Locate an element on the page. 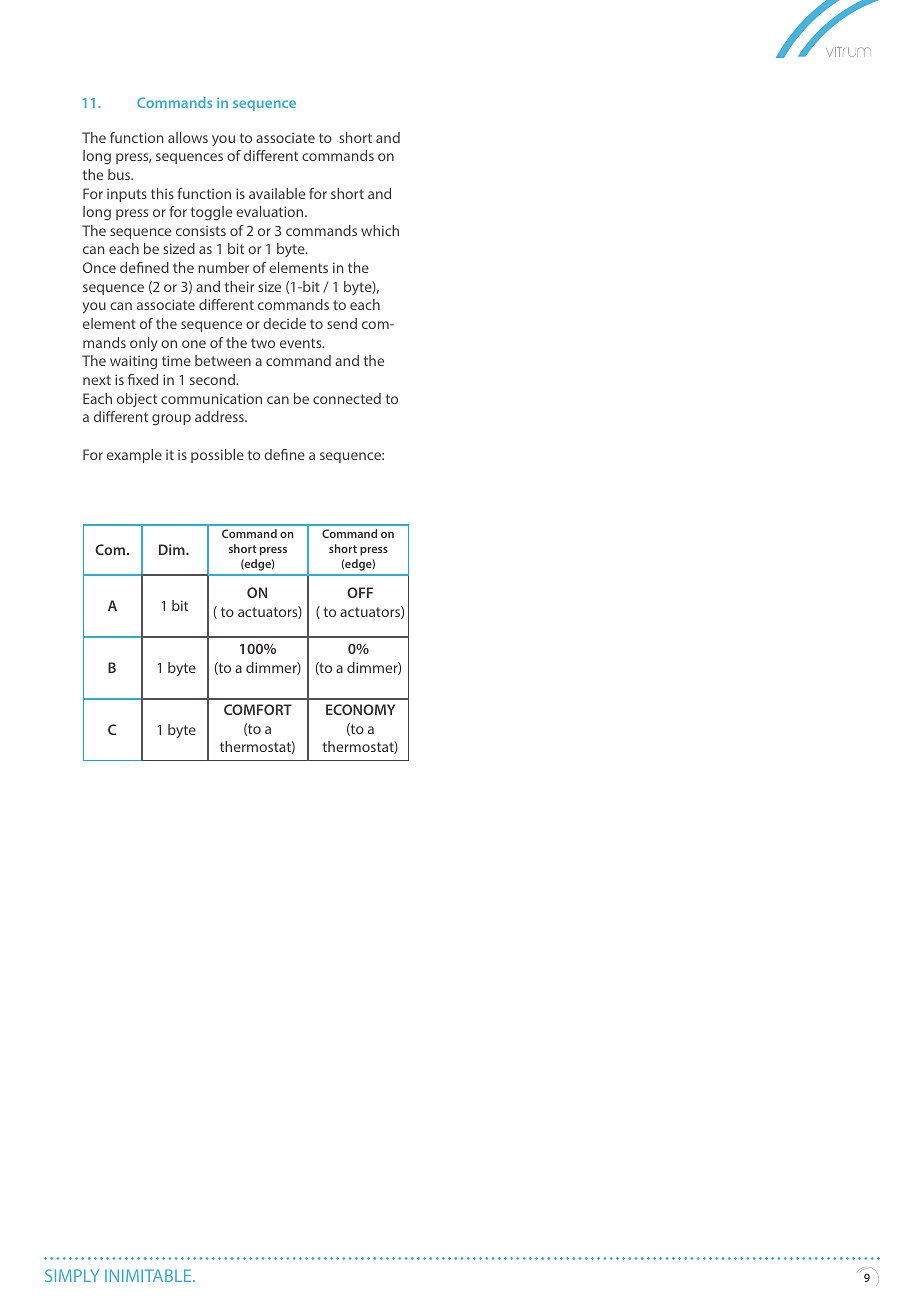 Image resolution: width=924 pixels, height=1308 pixels. connected is located at coordinates (347, 398).
